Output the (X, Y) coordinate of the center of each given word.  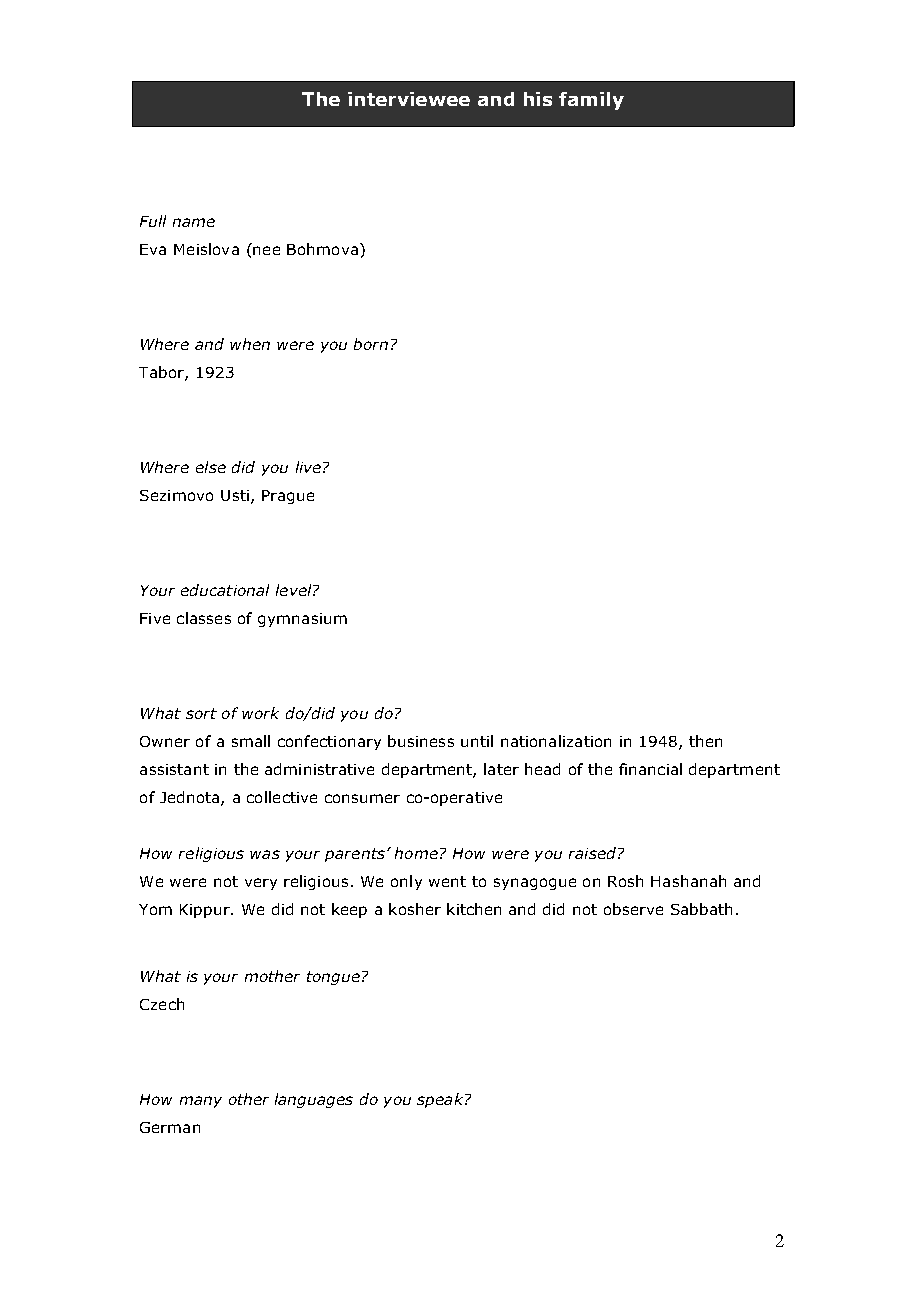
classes (204, 618)
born (371, 344)
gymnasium (302, 620)
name (194, 222)
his (538, 99)
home (416, 853)
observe (633, 909)
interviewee (409, 99)
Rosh (625, 881)
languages (314, 1100)
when (250, 344)
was (265, 854)
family (591, 101)
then (705, 741)
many (201, 1102)
